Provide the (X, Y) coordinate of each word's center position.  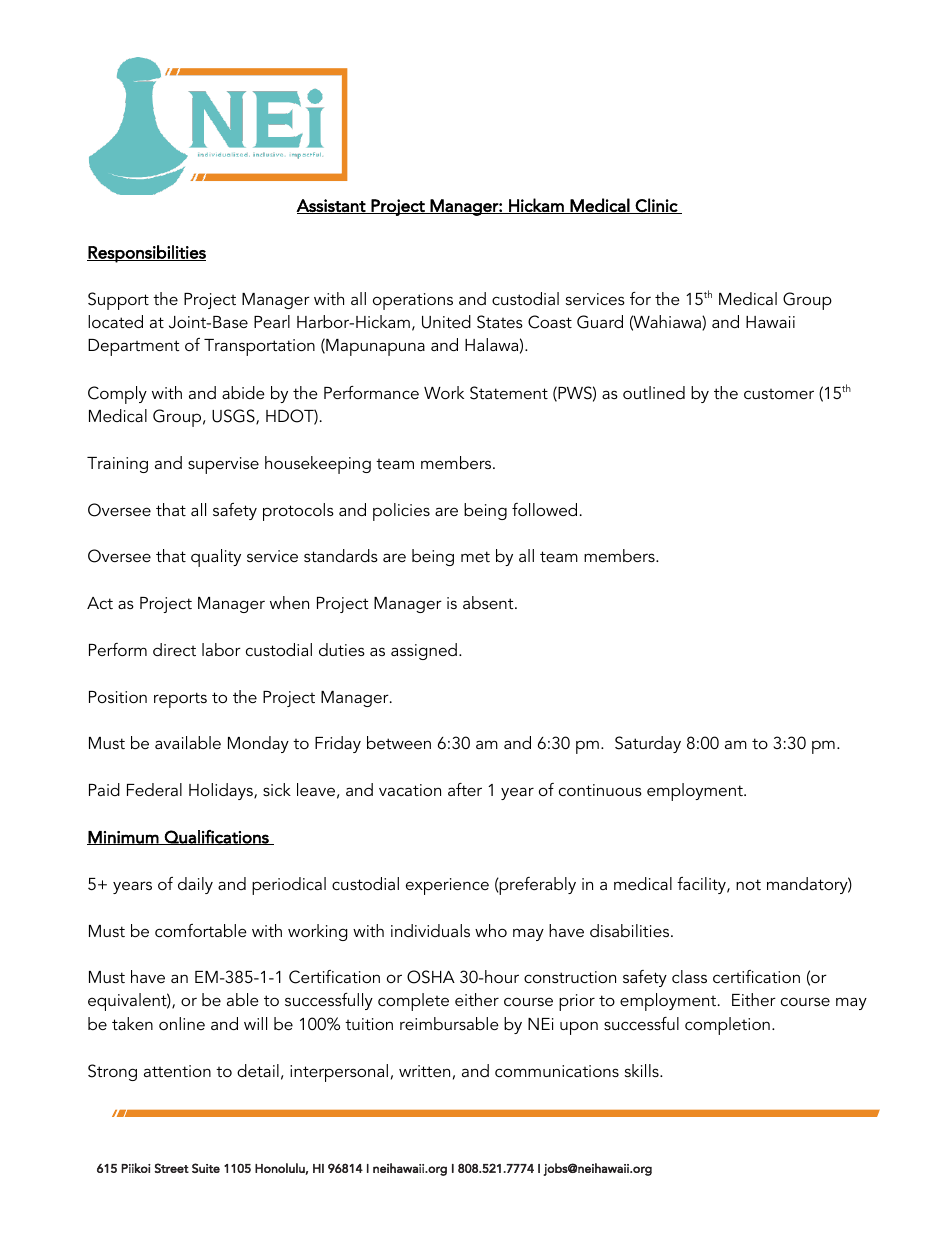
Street (172, 1168)
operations (413, 301)
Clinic (657, 206)
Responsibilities (146, 254)
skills (643, 1070)
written (424, 1071)
